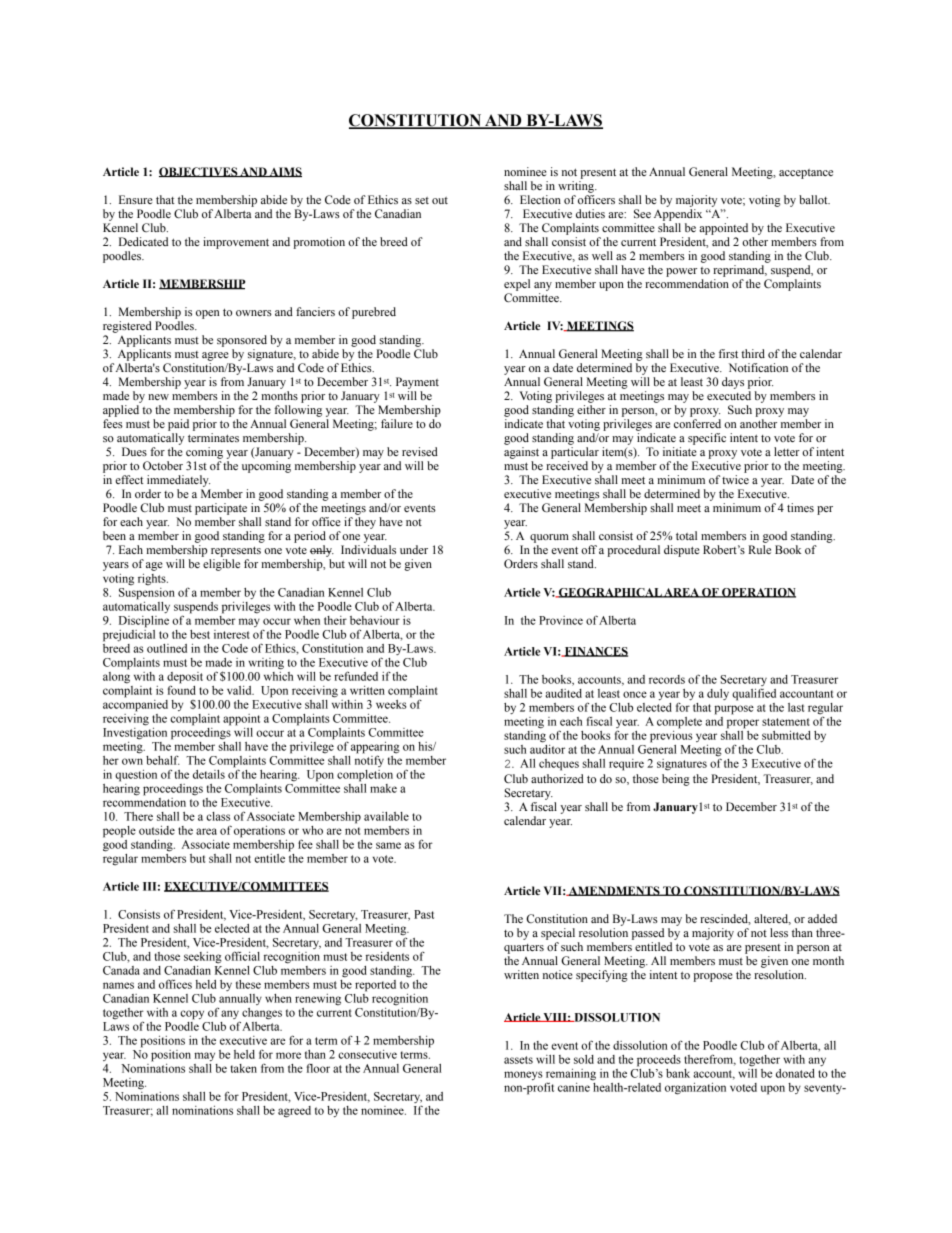 This screenshot has width=952, height=1233. I want to click on under, so click(414, 549).
